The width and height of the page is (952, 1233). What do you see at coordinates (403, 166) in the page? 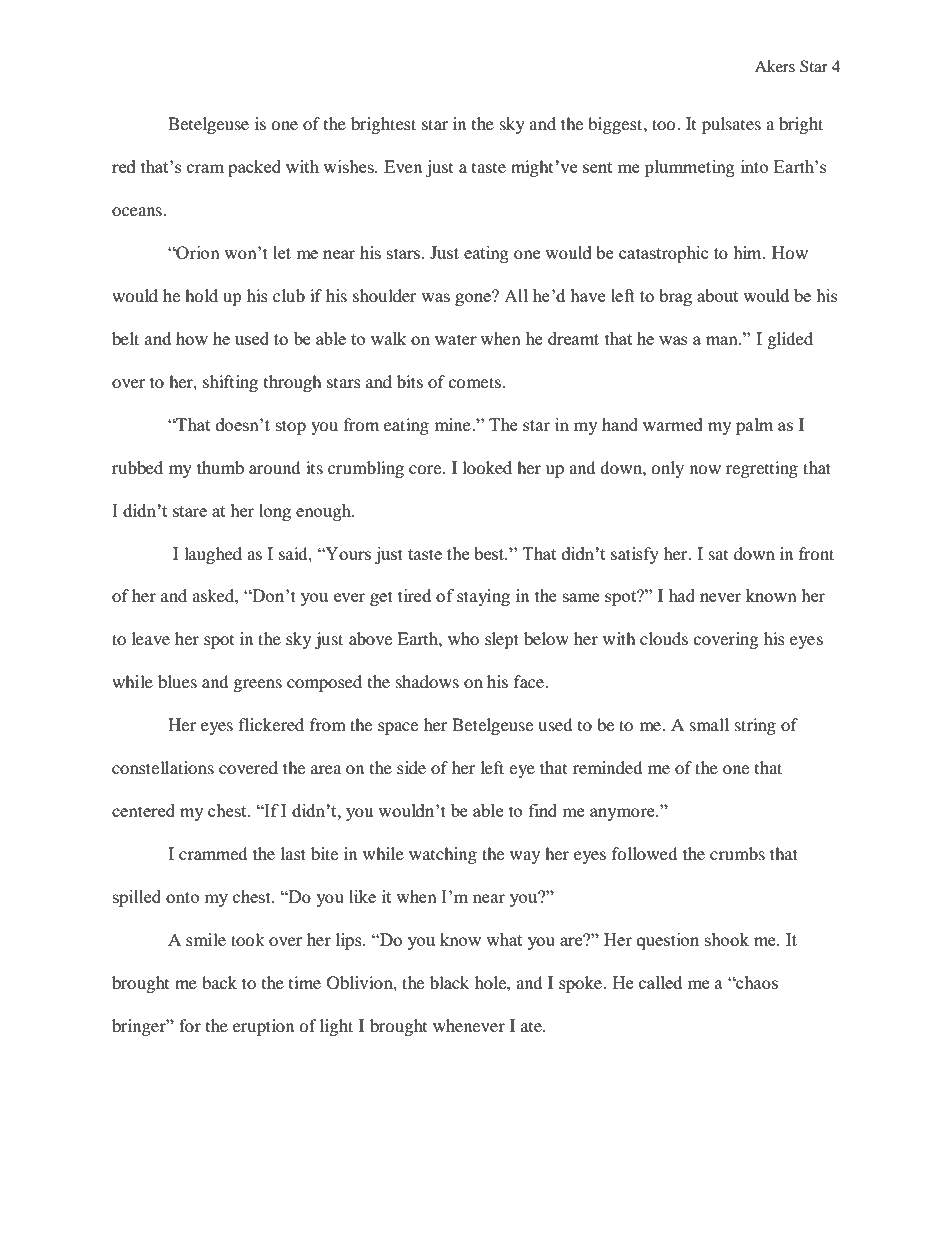
I see `Even` at bounding box center [403, 166].
